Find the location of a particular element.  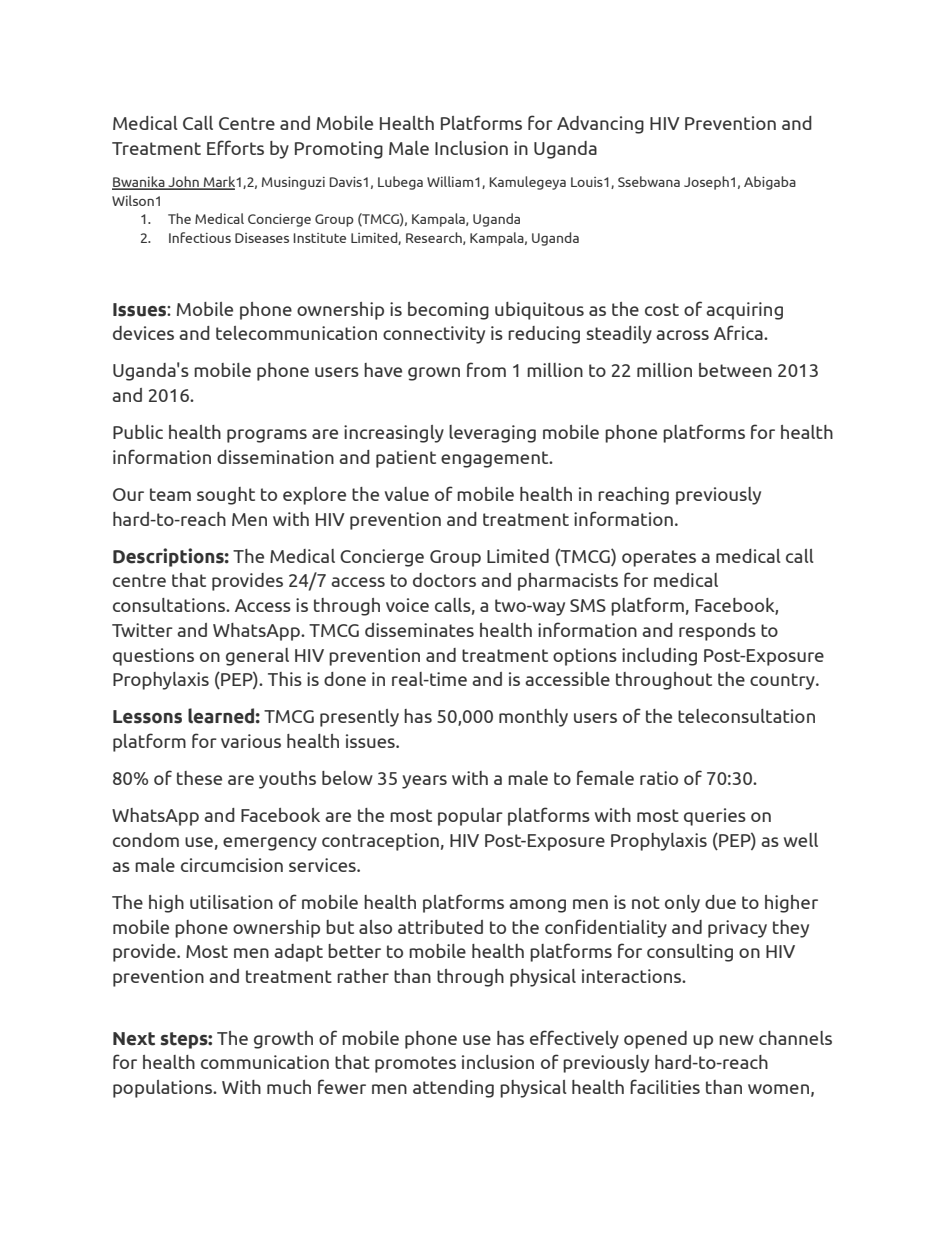

Promoting is located at coordinates (339, 150).
